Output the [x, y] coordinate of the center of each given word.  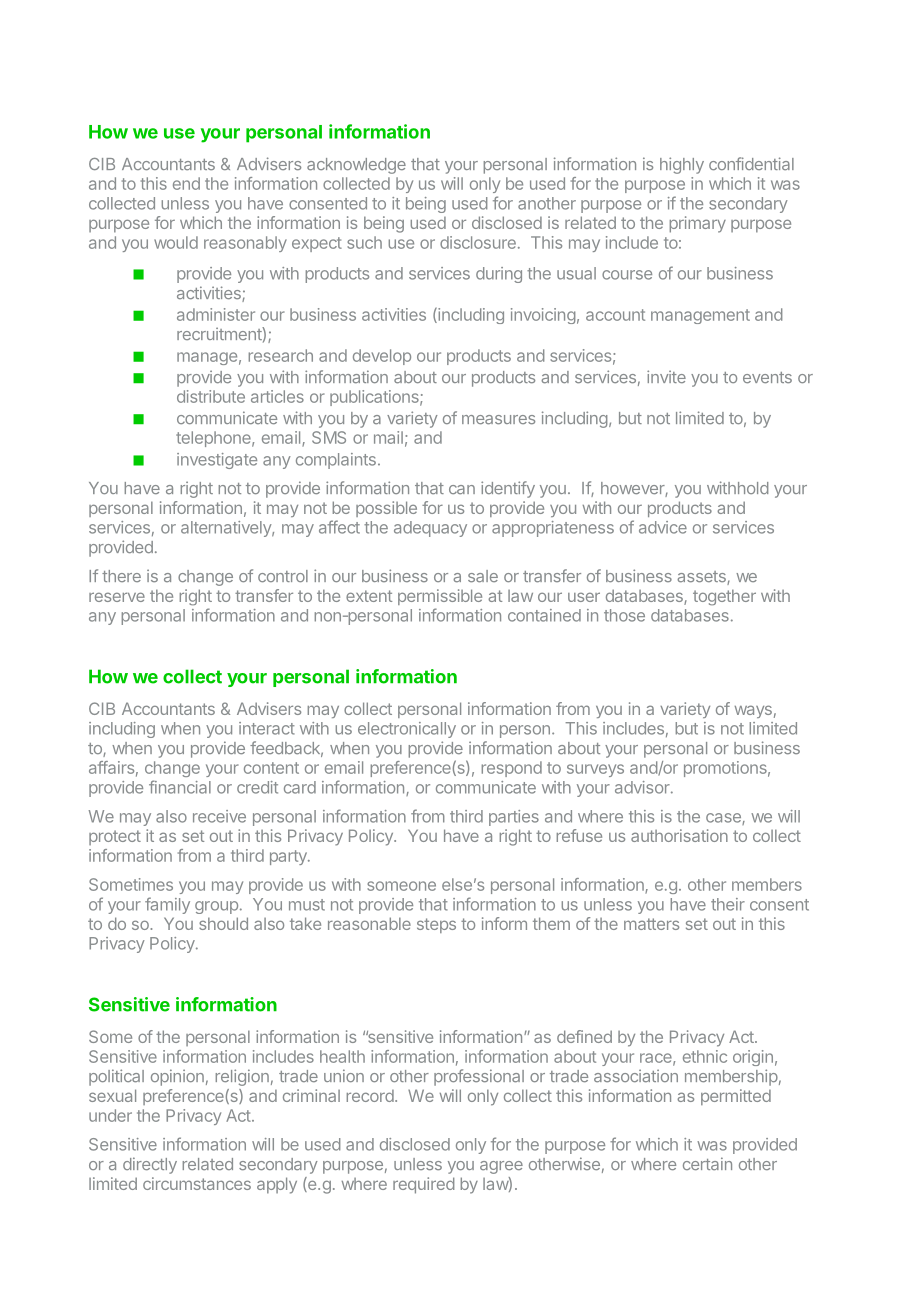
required [423, 1185]
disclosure [478, 242]
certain [707, 1163]
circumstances [197, 1183]
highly [682, 165]
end [186, 183]
